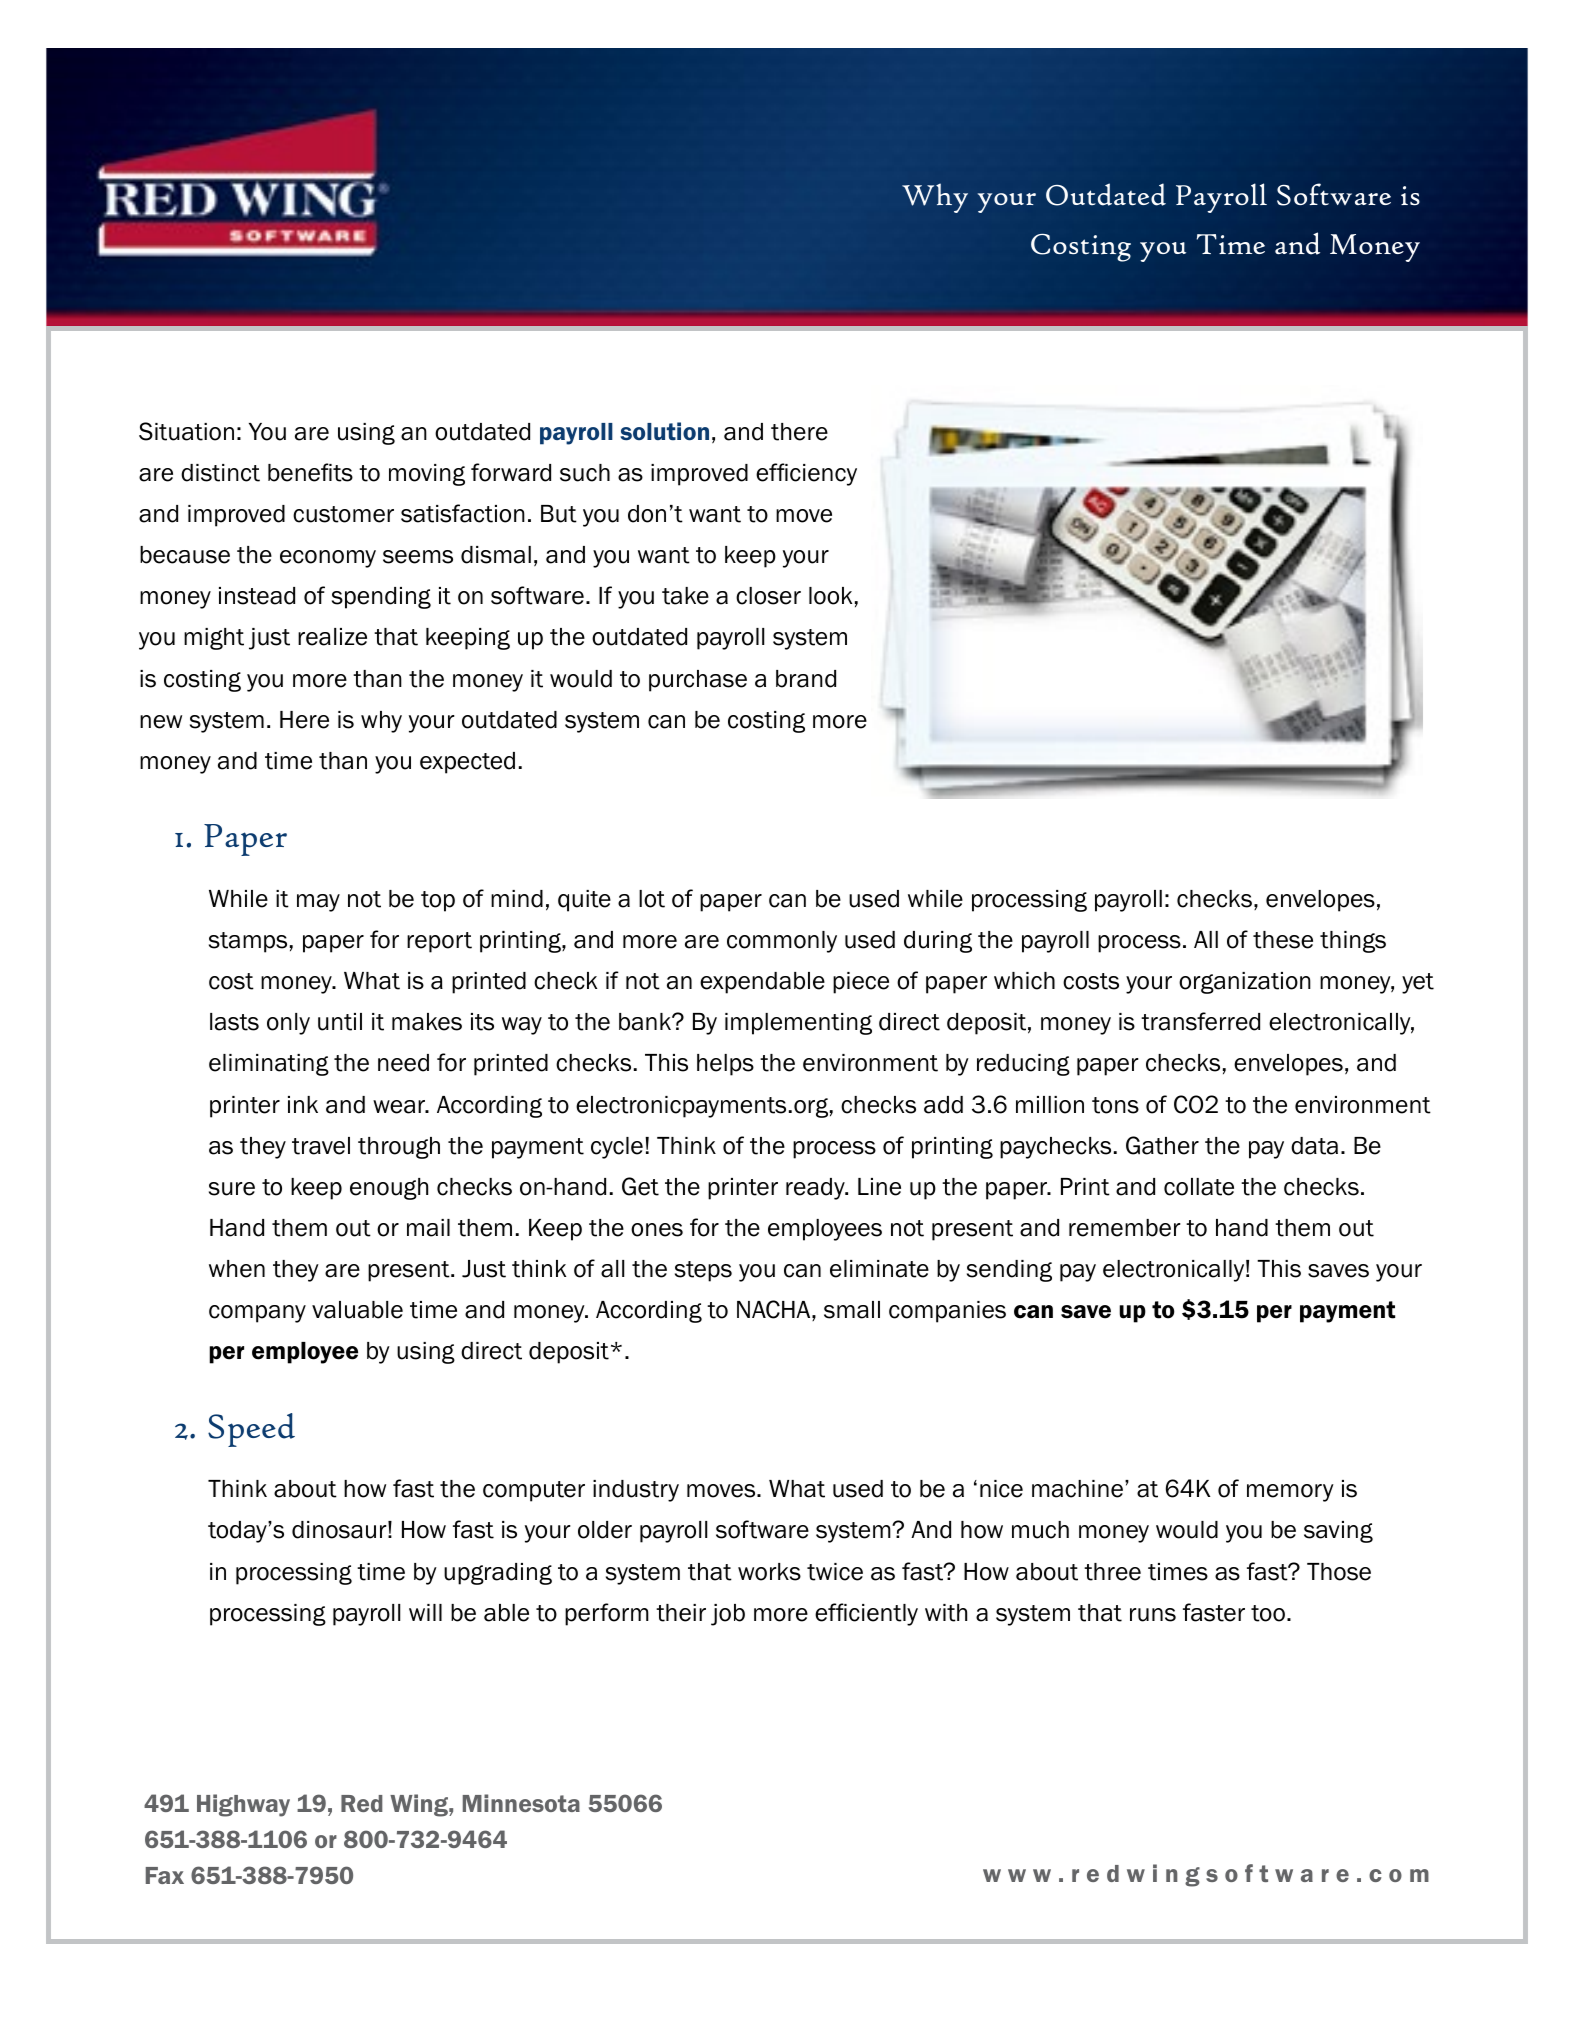 This screenshot has height=2037, width=1574. Describe the element at coordinates (425, 1612) in the screenshot. I see `will` at that location.
